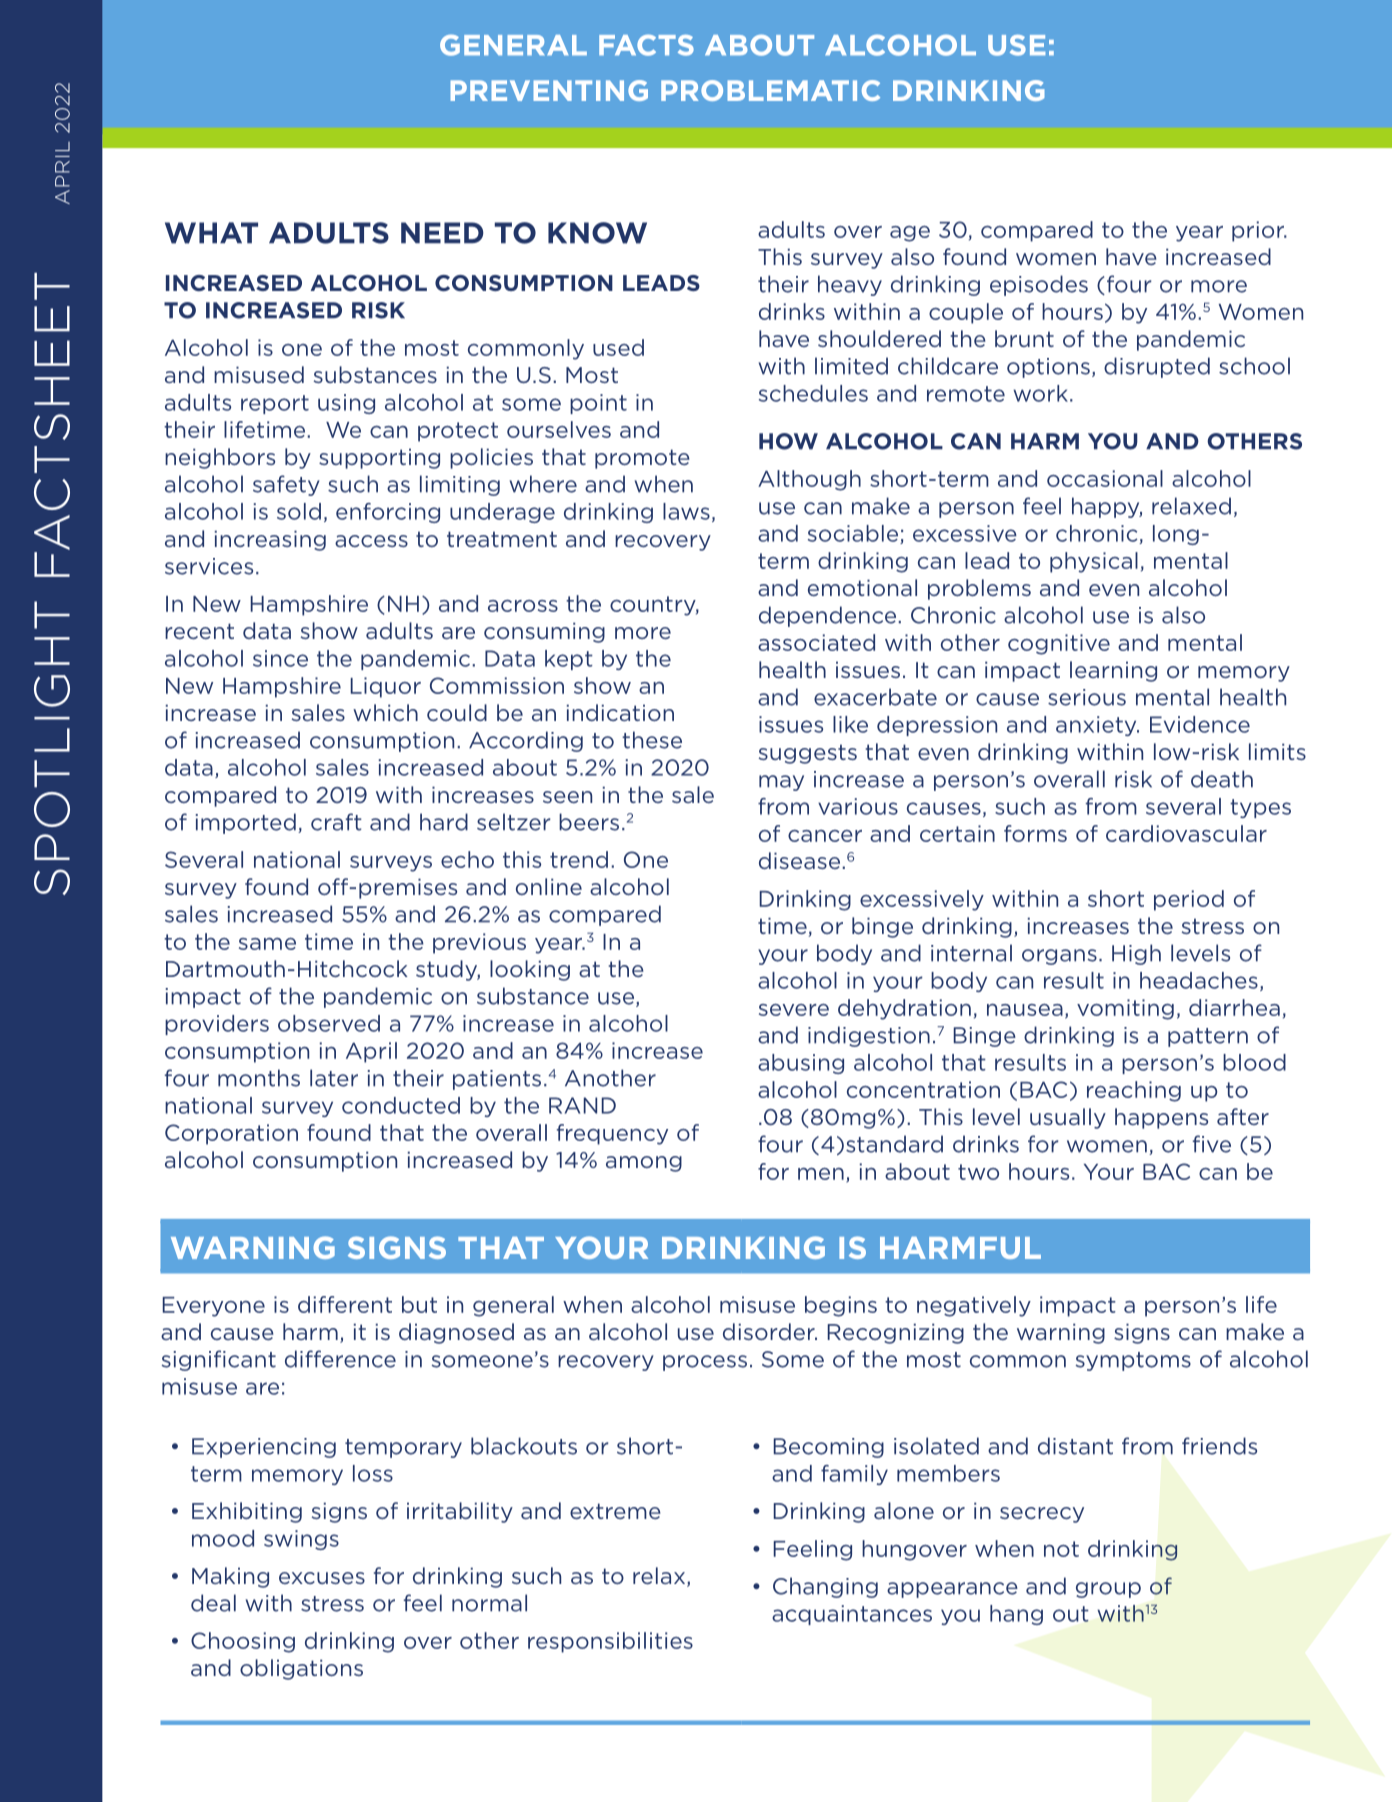  I want to click on acquaintances, so click(852, 1615).
